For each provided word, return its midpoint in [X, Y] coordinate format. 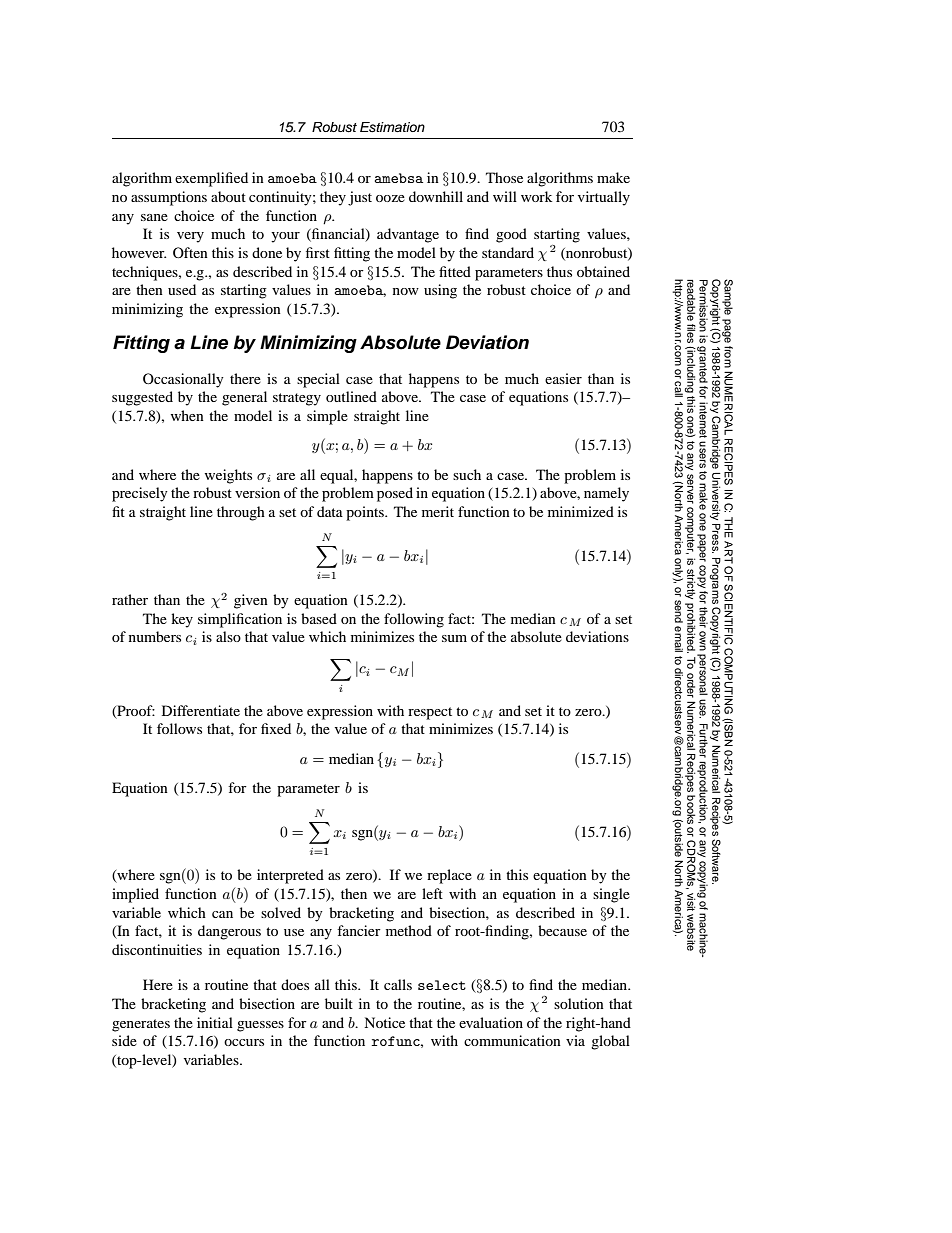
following [414, 620]
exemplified [211, 179]
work [536, 196]
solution [579, 1003]
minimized [581, 511]
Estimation [392, 127]
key [182, 620]
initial [215, 1022]
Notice [384, 1022]
